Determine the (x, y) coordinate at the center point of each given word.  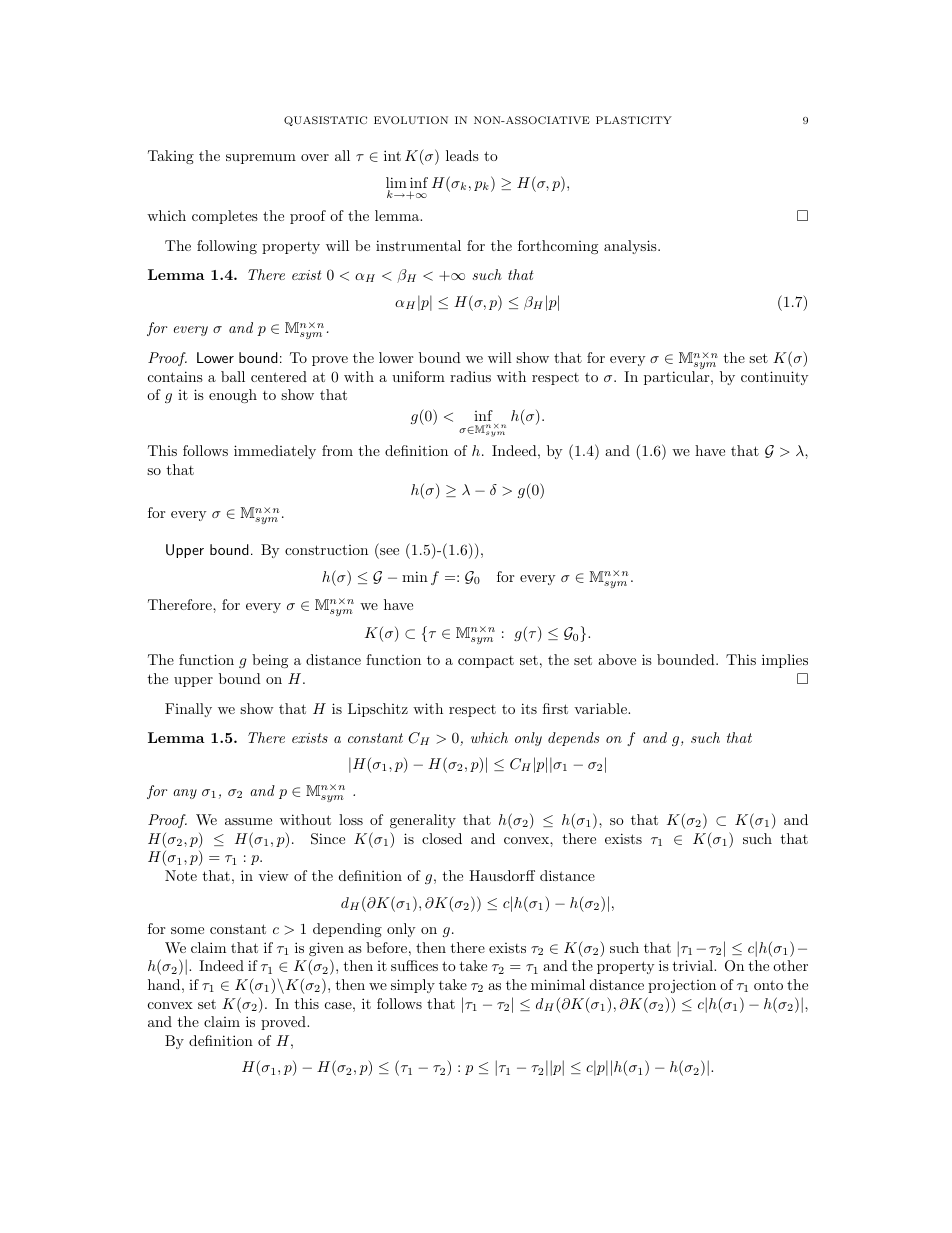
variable (601, 708)
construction (326, 550)
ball (233, 376)
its (529, 708)
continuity (774, 378)
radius (470, 376)
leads (462, 155)
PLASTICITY (634, 120)
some (187, 930)
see (389, 551)
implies (785, 661)
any (185, 794)
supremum (261, 159)
